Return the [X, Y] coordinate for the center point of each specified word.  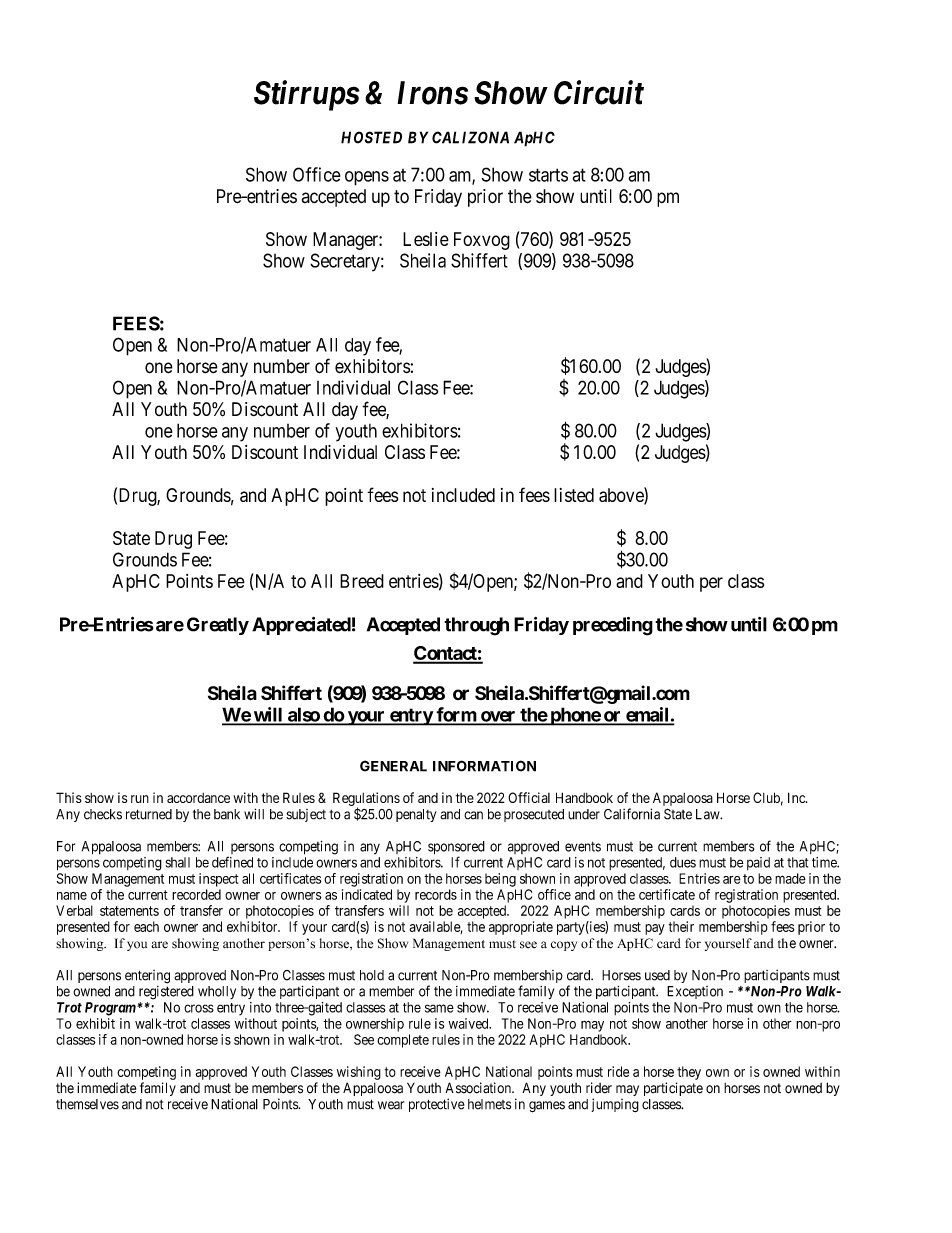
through [476, 626]
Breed [362, 581]
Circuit [599, 92]
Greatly [218, 626]
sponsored [456, 849]
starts [548, 175]
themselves [87, 1104]
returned [149, 814]
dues [683, 862]
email [647, 715]
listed [574, 495]
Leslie [426, 239]
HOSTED [371, 137]
